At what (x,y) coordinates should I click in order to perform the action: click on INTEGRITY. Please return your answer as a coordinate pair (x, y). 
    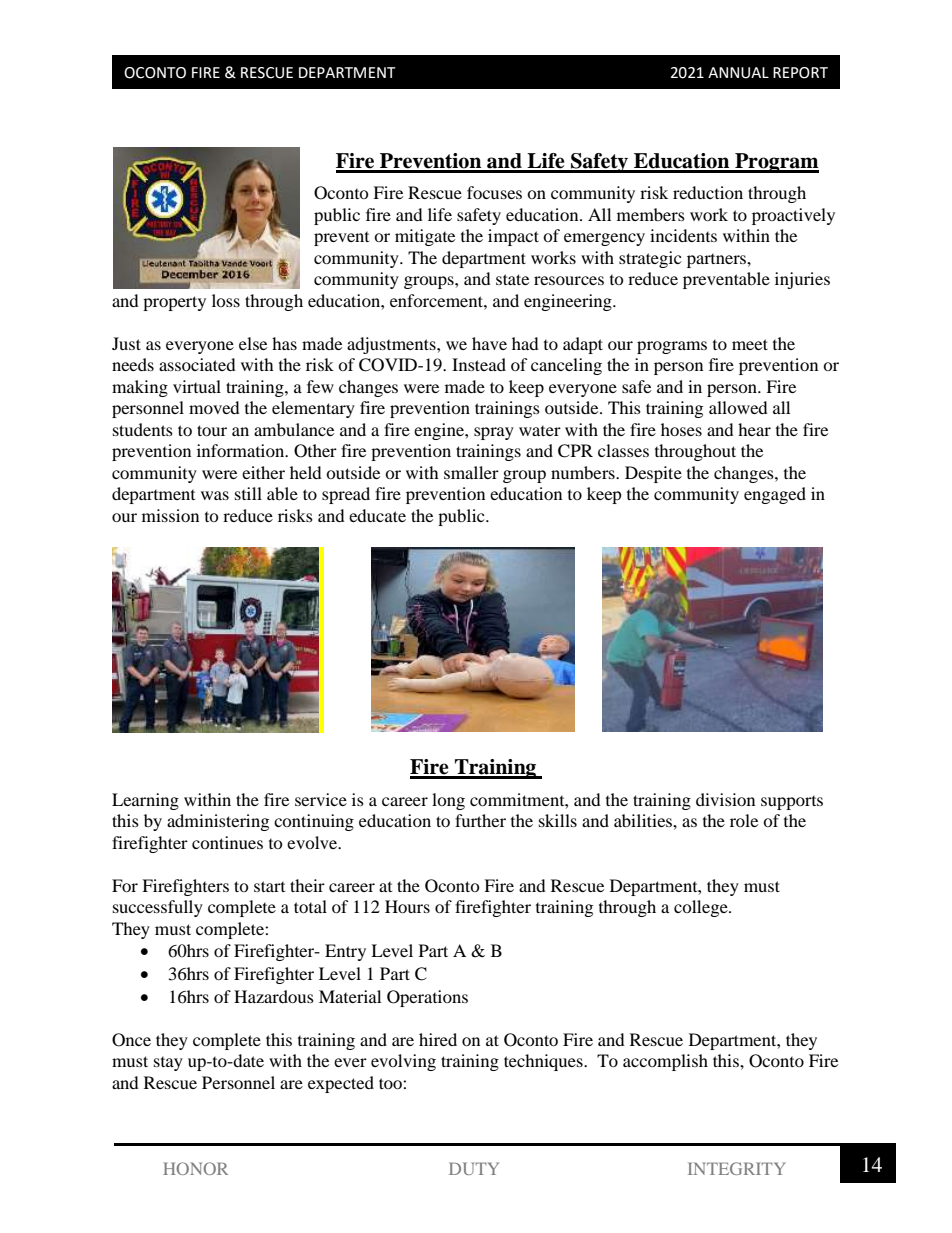
    Looking at the image, I should click on (737, 1168).
